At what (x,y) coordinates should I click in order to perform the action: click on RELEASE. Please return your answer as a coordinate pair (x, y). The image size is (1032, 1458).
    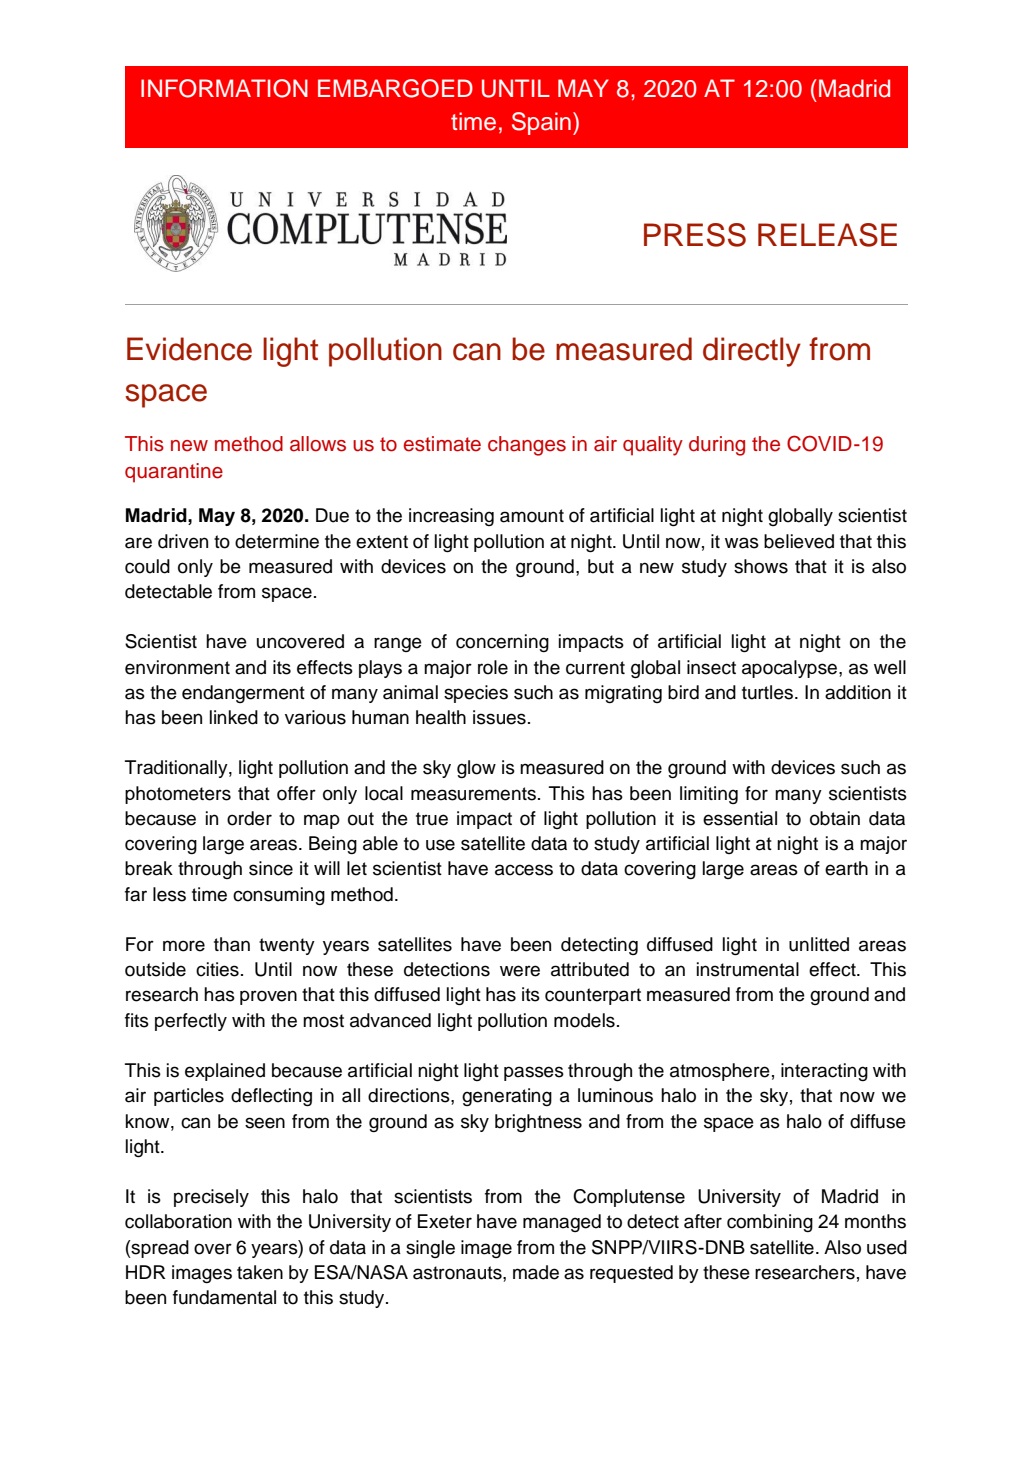
    Looking at the image, I should click on (827, 235).
